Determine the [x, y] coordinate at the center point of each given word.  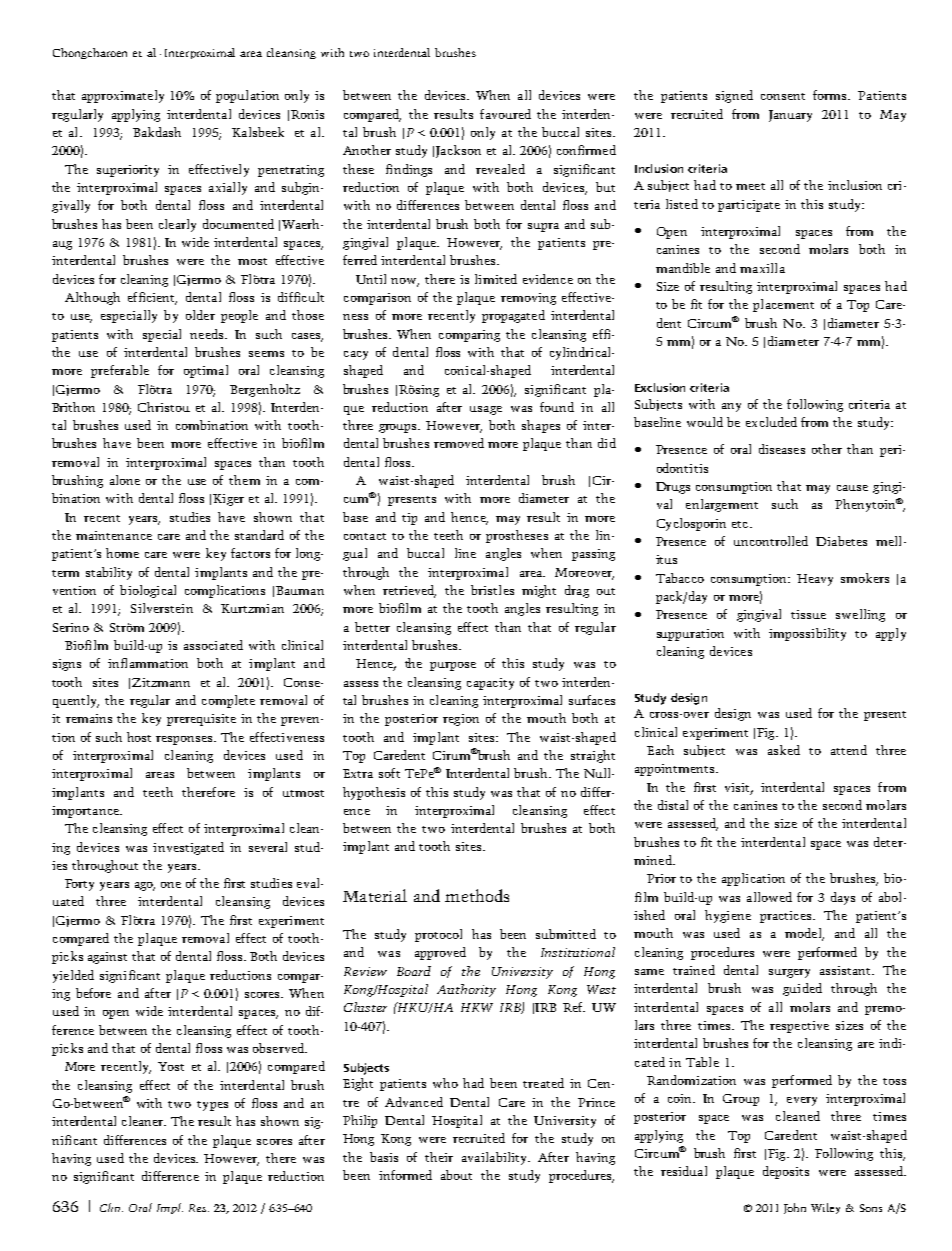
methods [477, 895]
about [456, 1175]
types [212, 1106]
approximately [123, 96]
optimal [206, 371]
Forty [79, 885]
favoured [505, 114]
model [804, 934]
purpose [453, 666]
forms [831, 95]
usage [486, 410]
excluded [771, 422]
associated [213, 645]
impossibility [807, 634]
